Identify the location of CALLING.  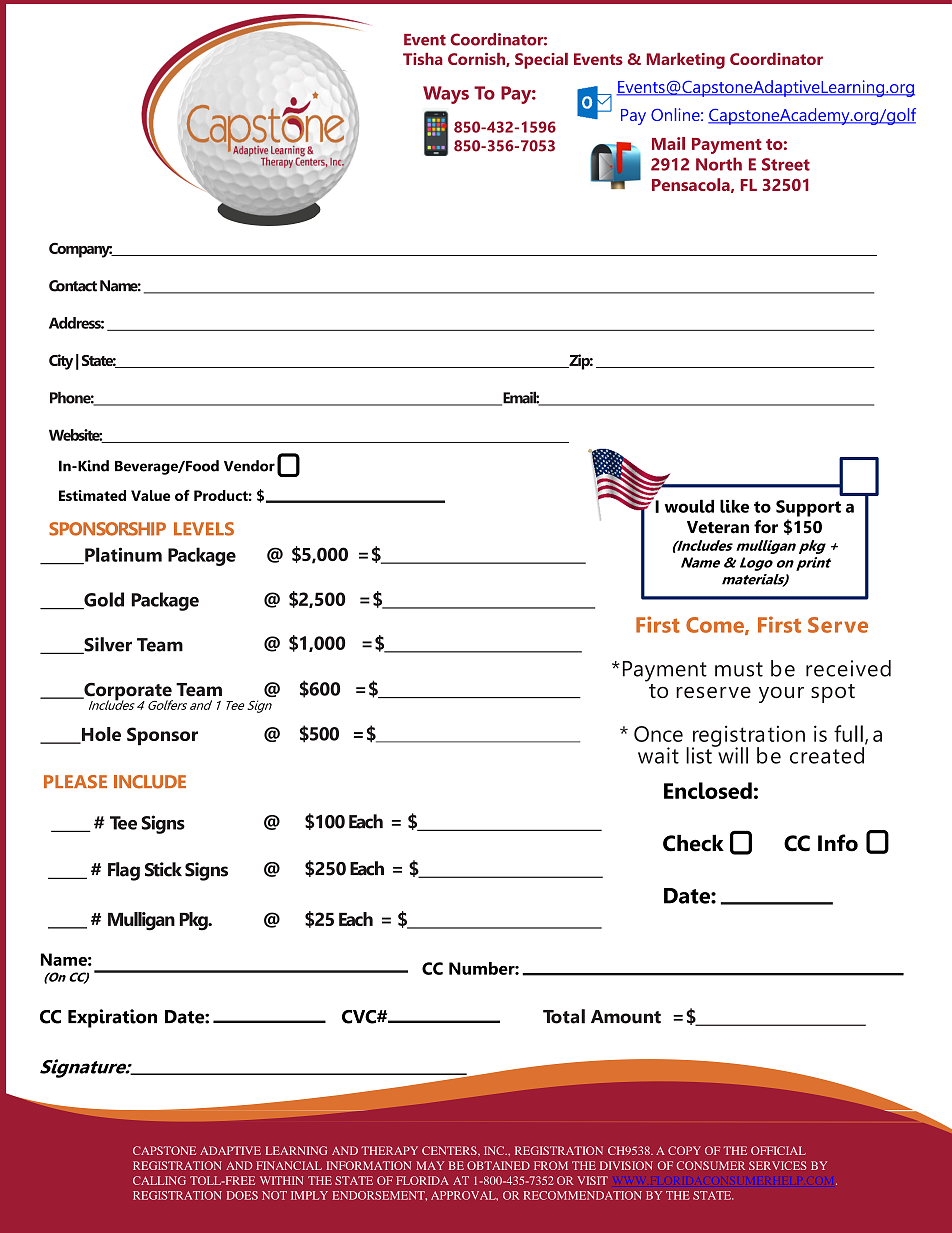
(159, 1180).
